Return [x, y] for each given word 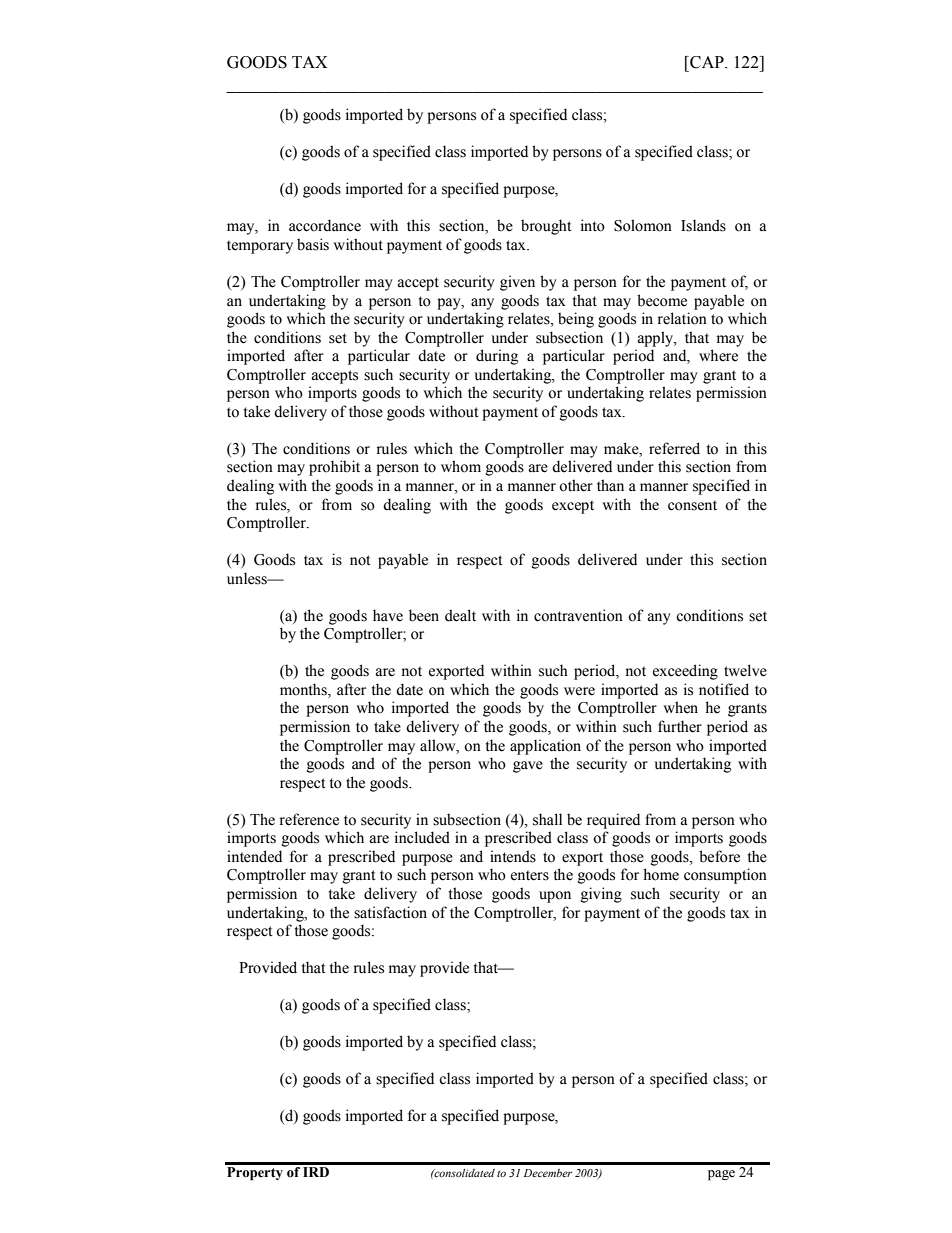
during [497, 357]
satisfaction [390, 912]
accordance [325, 225]
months [304, 690]
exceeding [685, 672]
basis [313, 244]
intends [513, 856]
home [661, 874]
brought [546, 227]
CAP [707, 62]
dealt [460, 615]
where [718, 355]
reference [309, 819]
